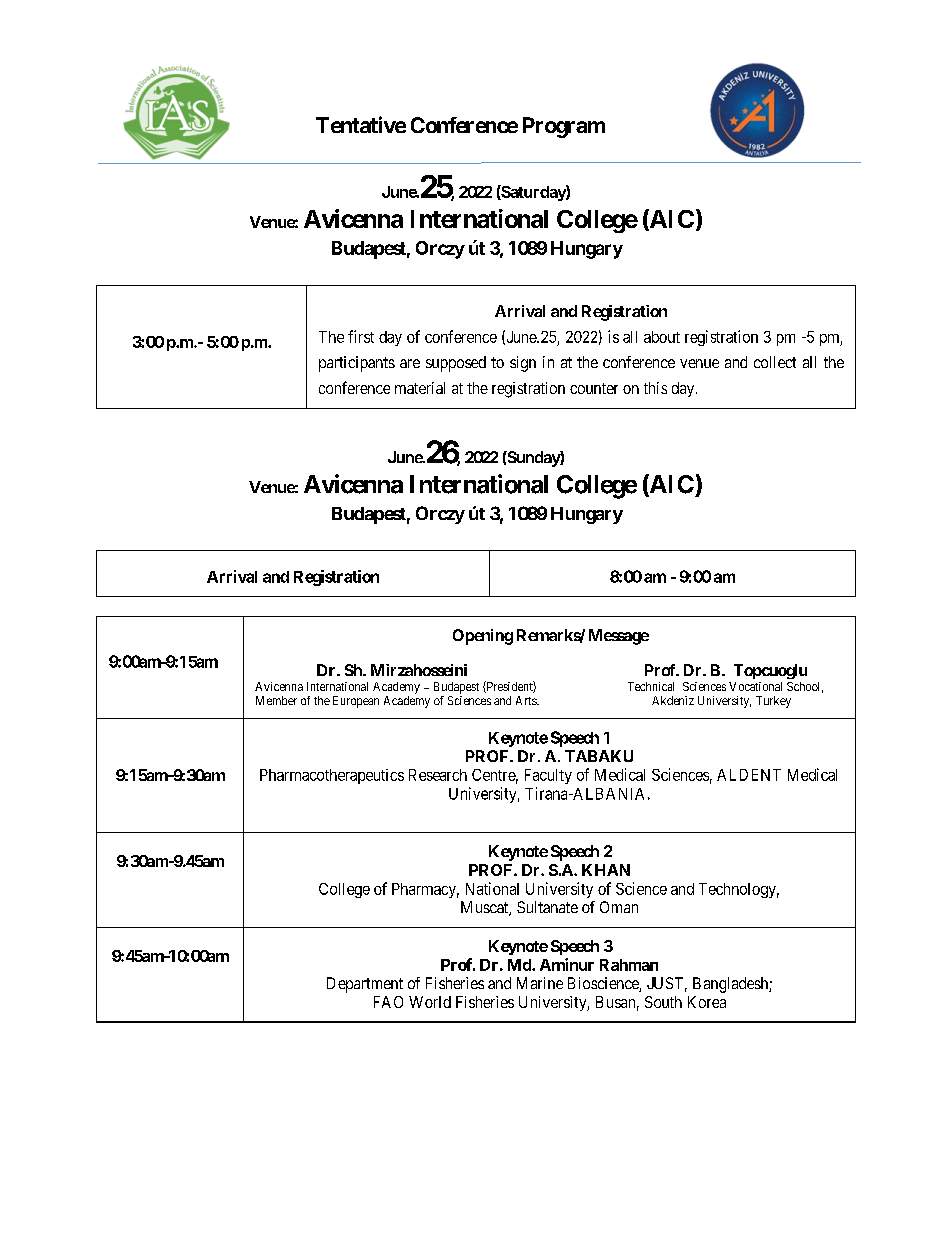 This screenshot has height=1233, width=952. What do you see at coordinates (606, 870) in the screenshot?
I see `KHAN` at bounding box center [606, 870].
